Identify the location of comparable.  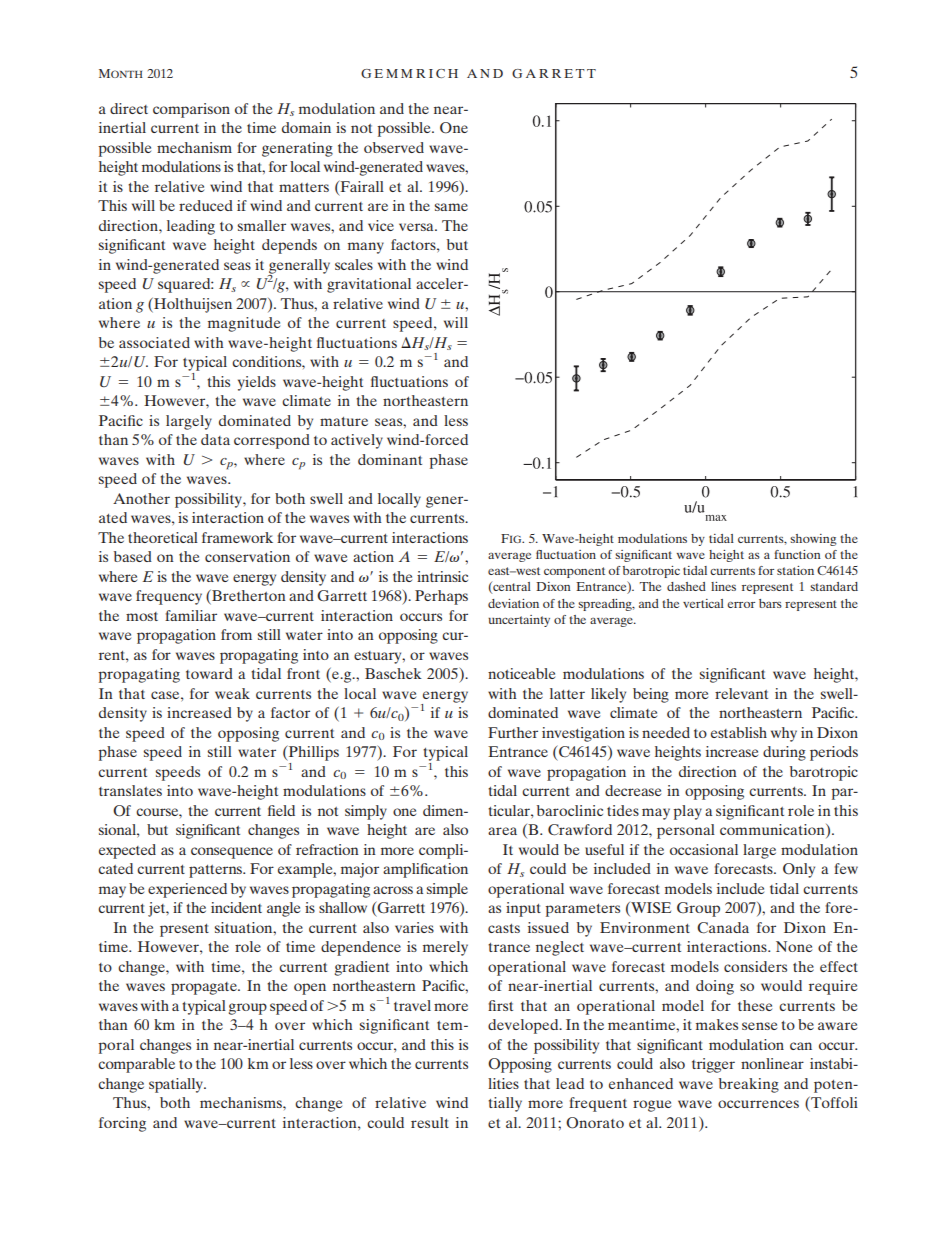
(136, 1065).
